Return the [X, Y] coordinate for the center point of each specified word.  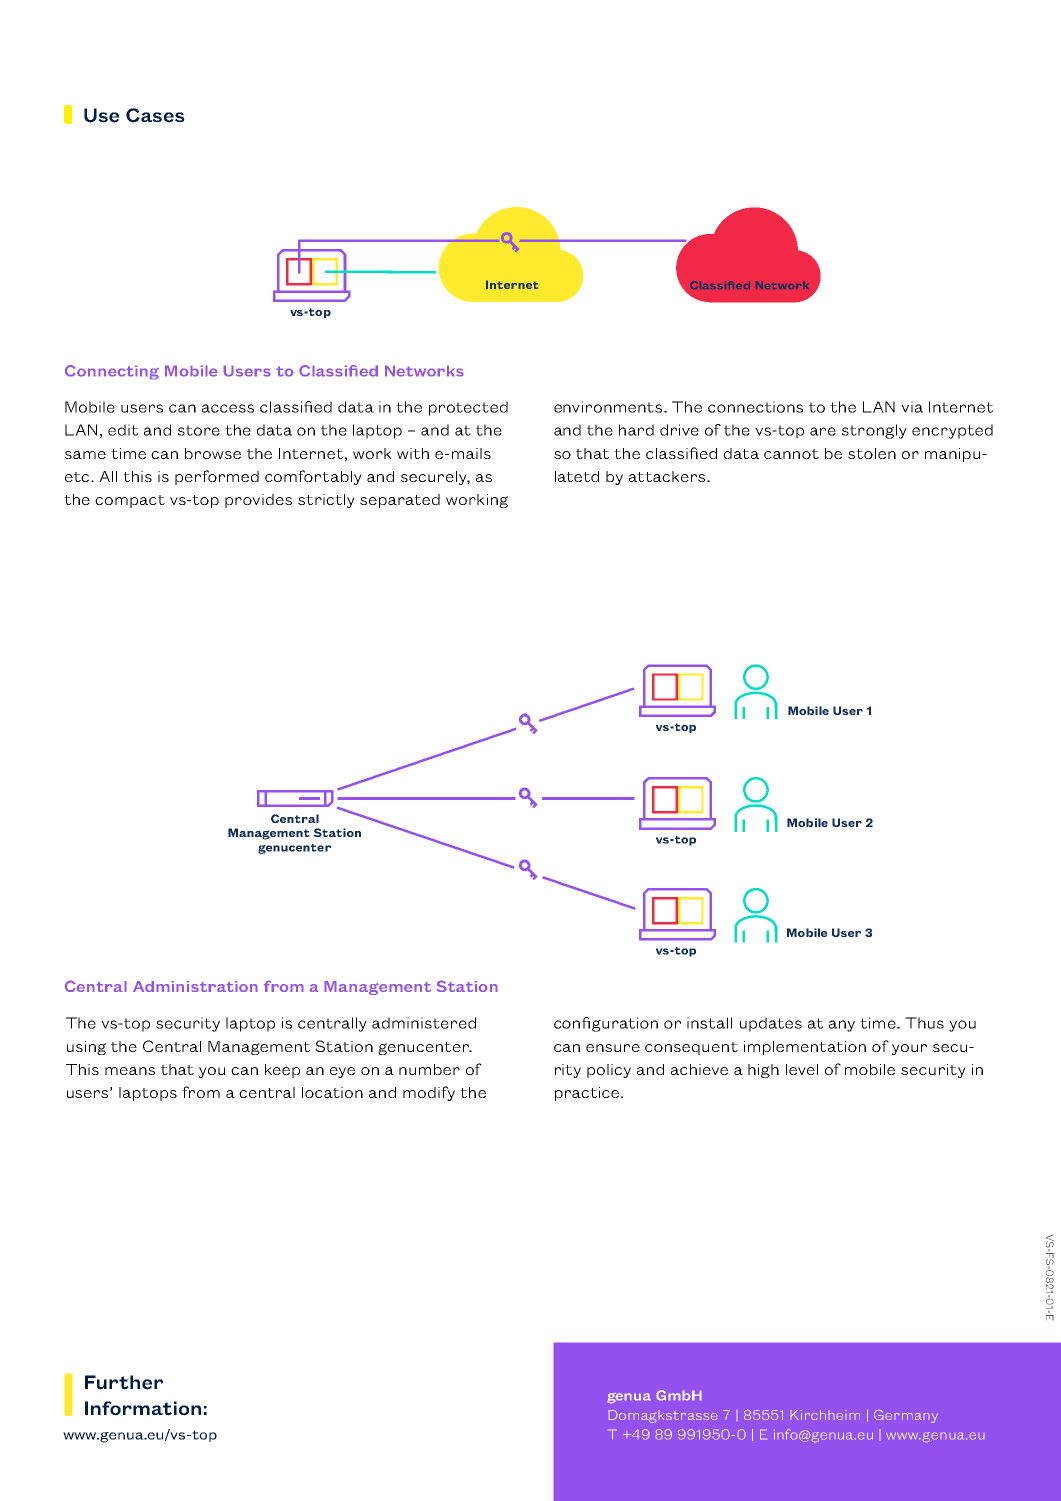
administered [424, 1023]
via [912, 407]
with [413, 453]
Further [124, 1382]
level [802, 1069]
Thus [924, 1023]
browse [213, 453]
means [130, 1071]
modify [429, 1093]
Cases [155, 115]
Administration [195, 986]
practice [588, 1094]
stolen [872, 453]
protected [468, 408]
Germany [906, 1416]
